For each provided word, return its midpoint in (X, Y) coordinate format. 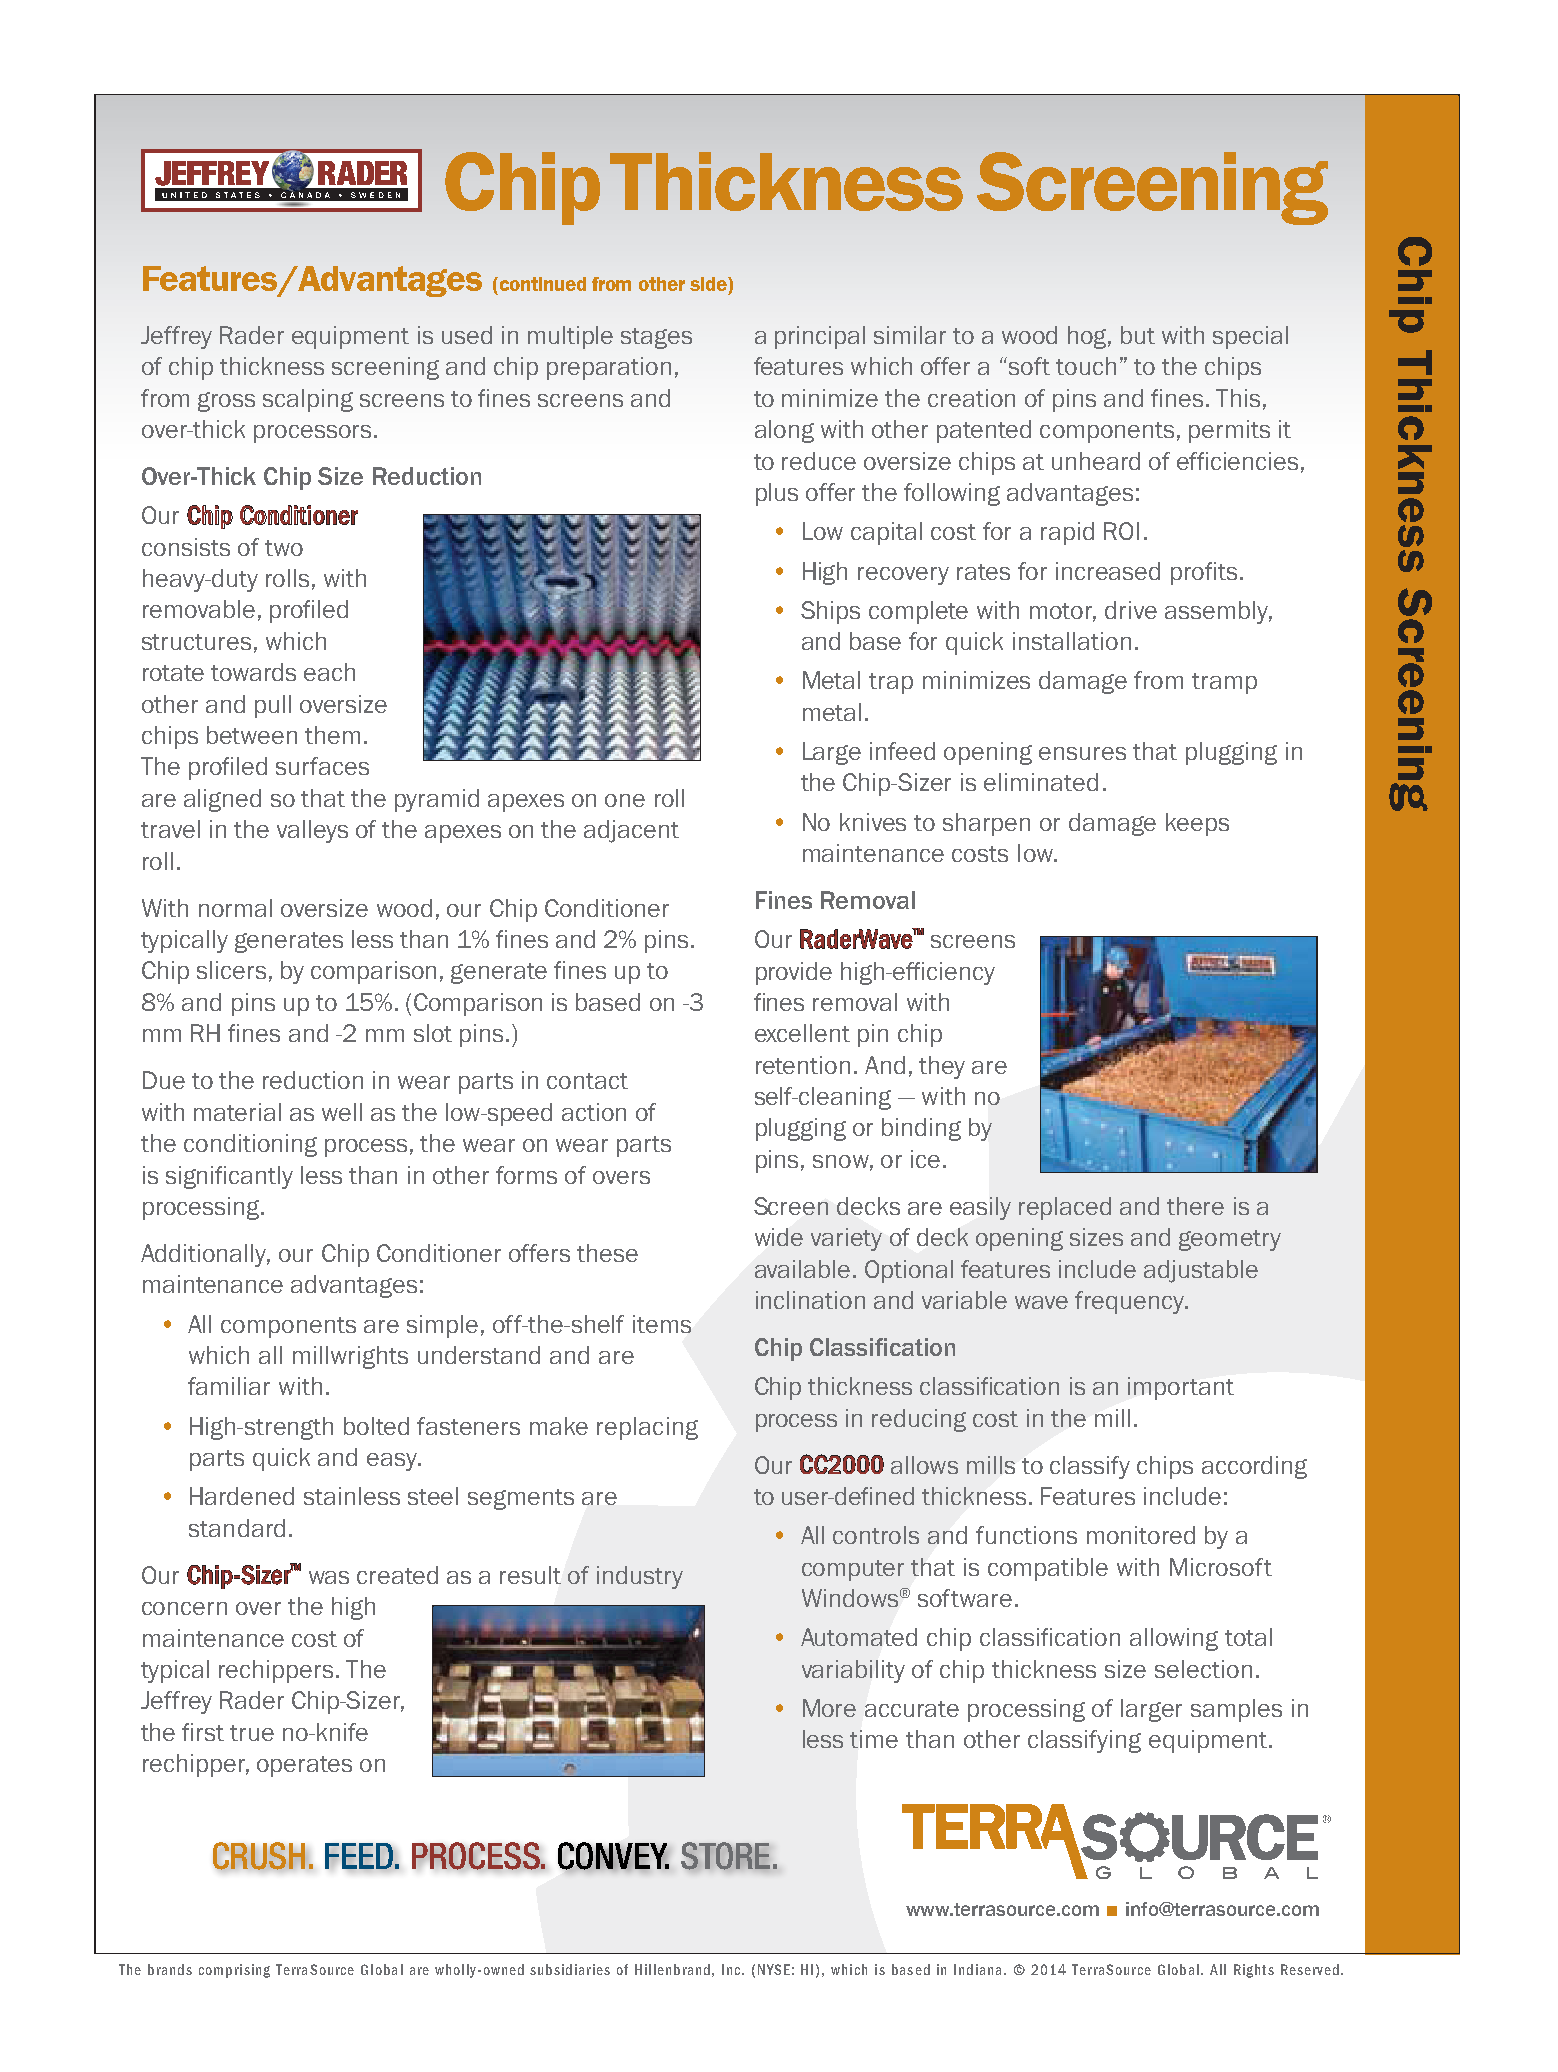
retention (803, 1065)
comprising (234, 1971)
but (1138, 335)
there (1195, 1206)
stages (656, 338)
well (342, 1112)
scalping (308, 400)
